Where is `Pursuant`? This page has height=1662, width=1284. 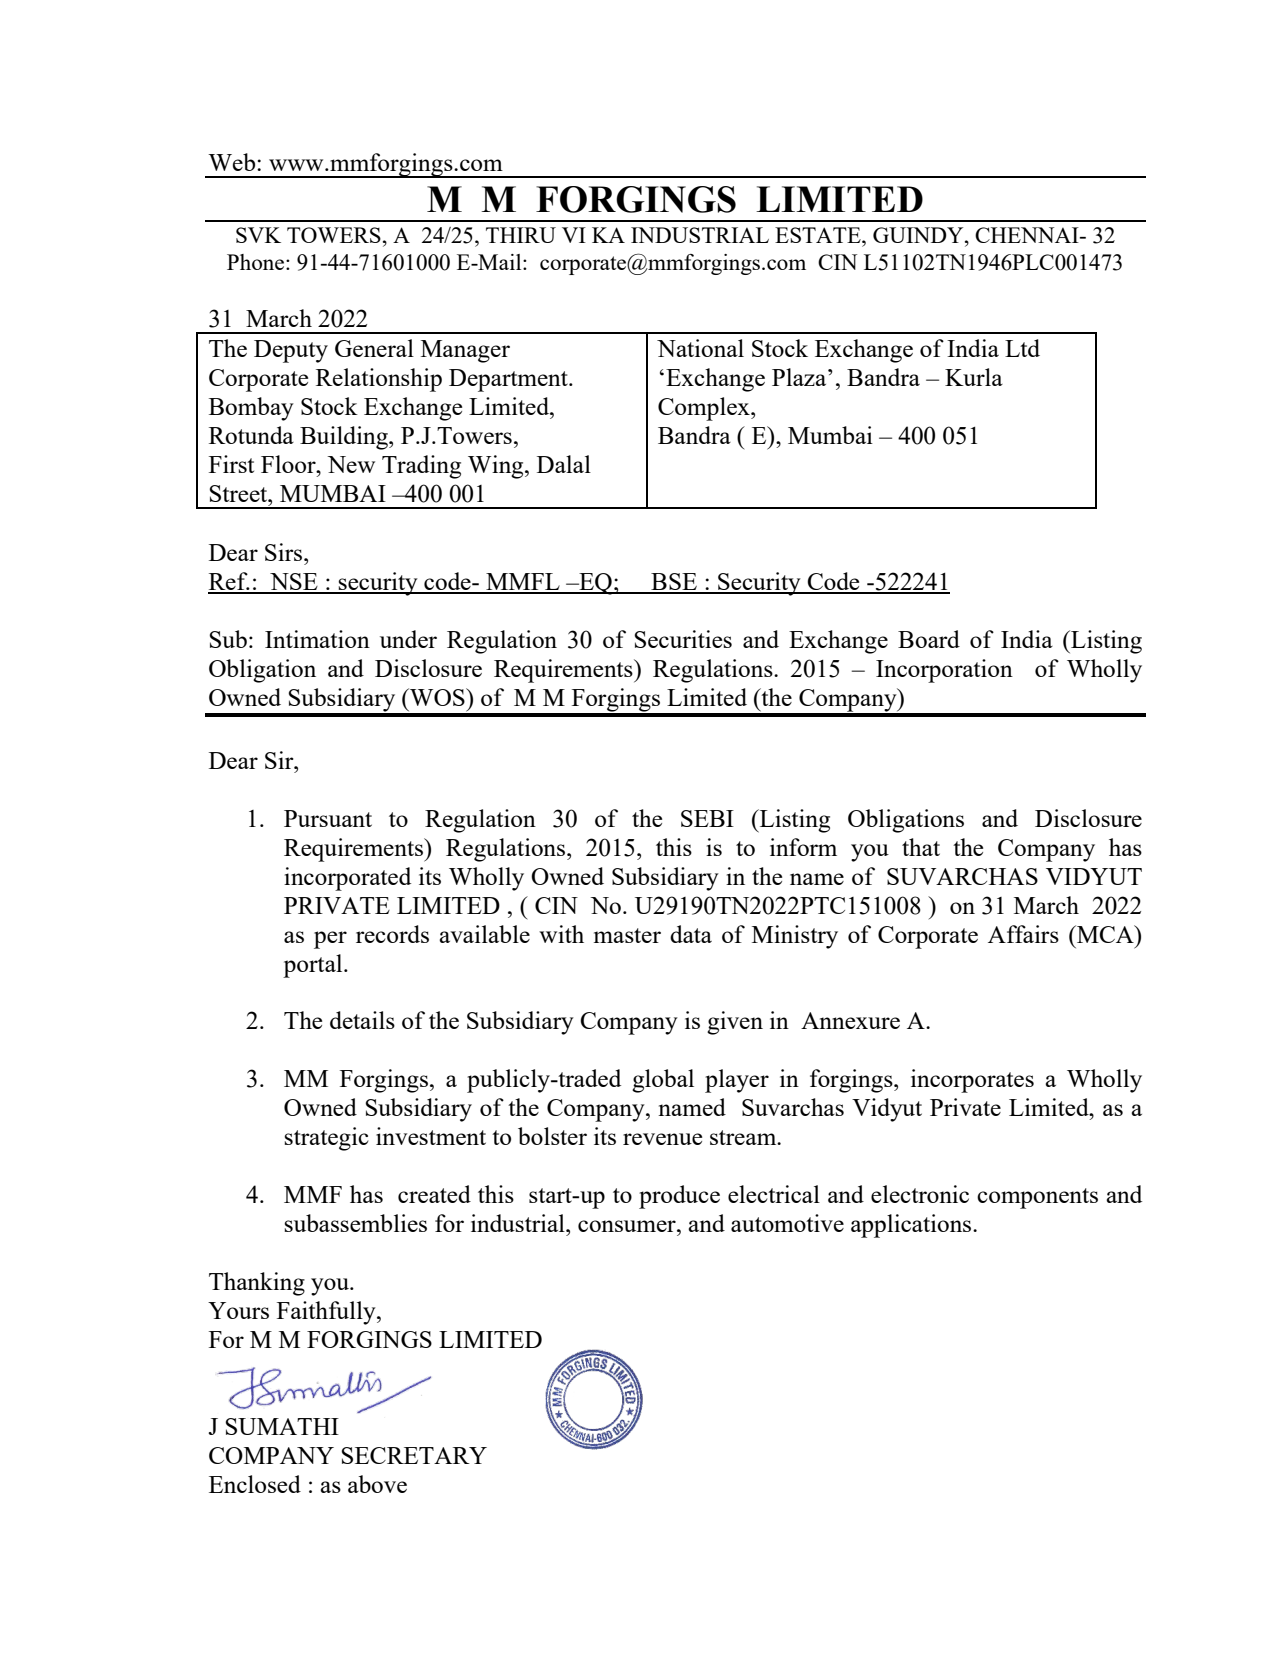 Pursuant is located at coordinates (328, 818).
